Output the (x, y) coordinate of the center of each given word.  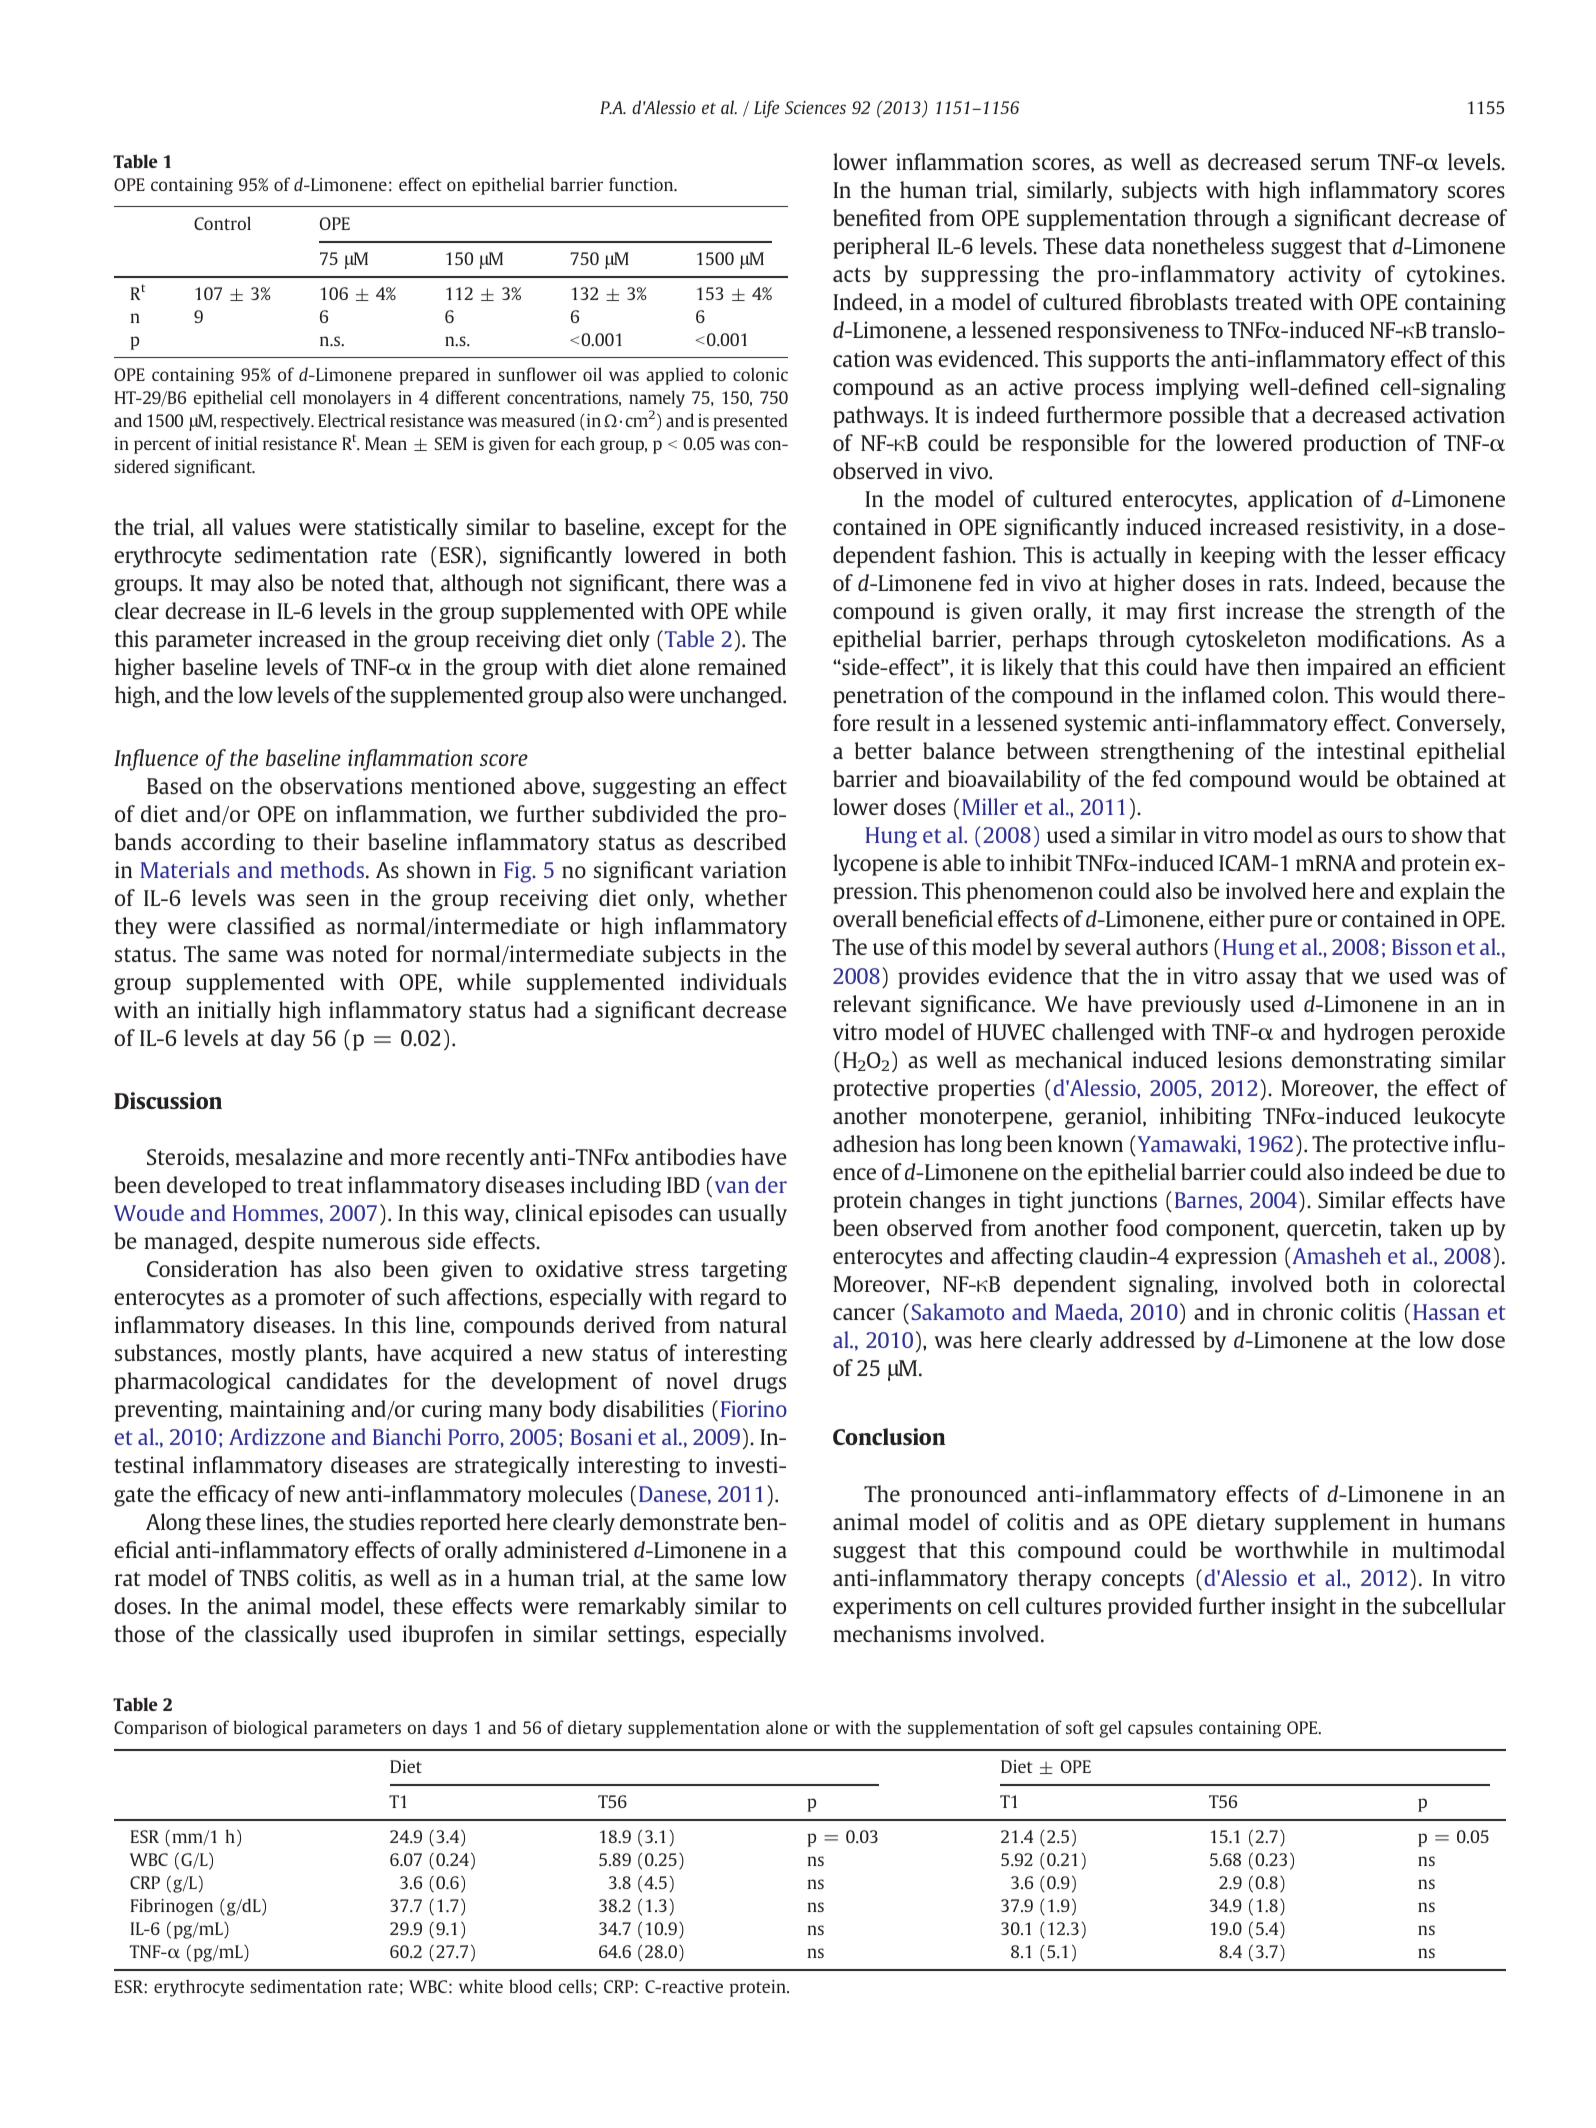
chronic (1298, 1311)
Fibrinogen (172, 1907)
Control (222, 223)
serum (1340, 164)
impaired (1349, 669)
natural (753, 1324)
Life (766, 109)
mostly (263, 1355)
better (883, 750)
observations (341, 785)
